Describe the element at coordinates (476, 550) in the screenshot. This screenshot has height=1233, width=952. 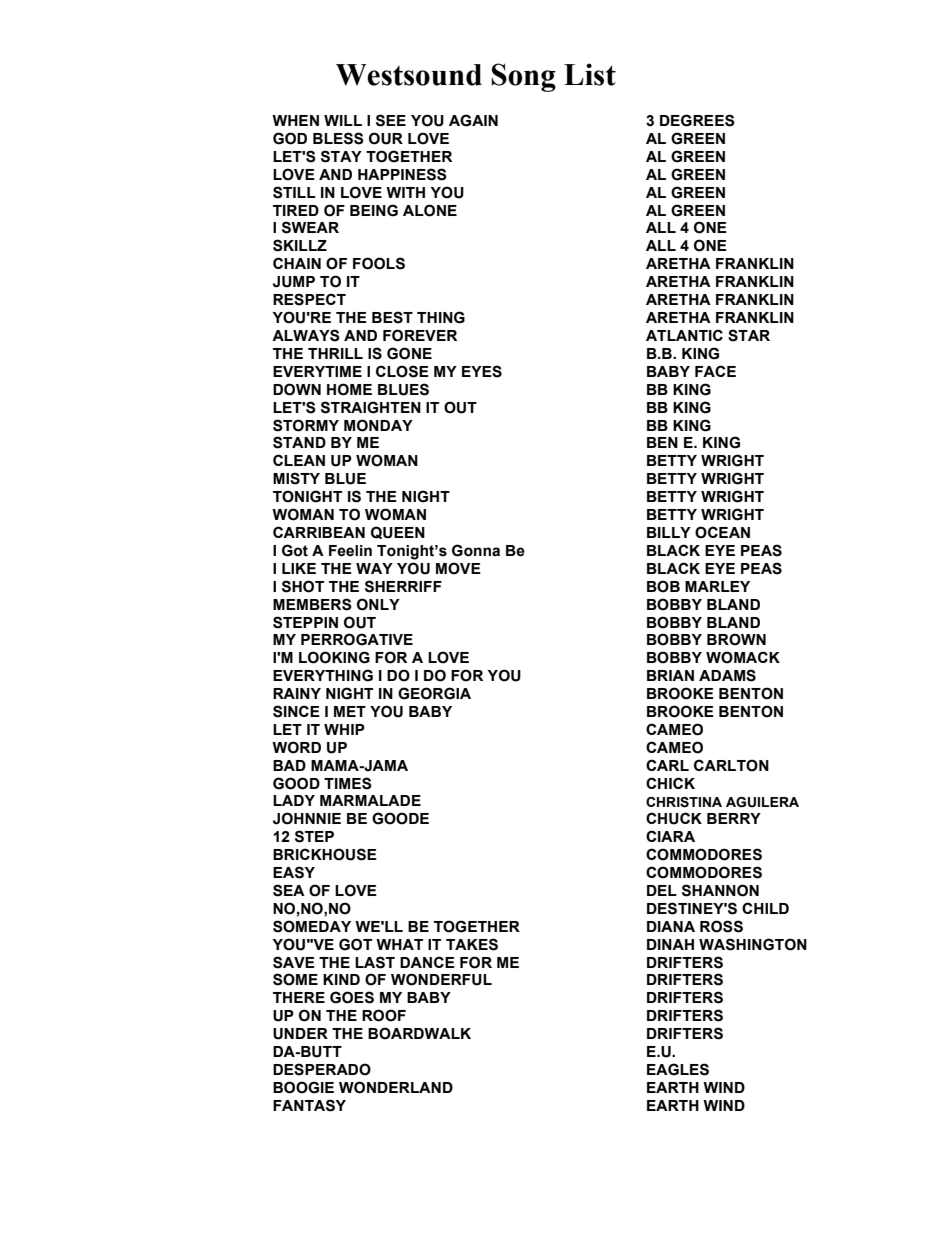
I see `Gonna` at that location.
